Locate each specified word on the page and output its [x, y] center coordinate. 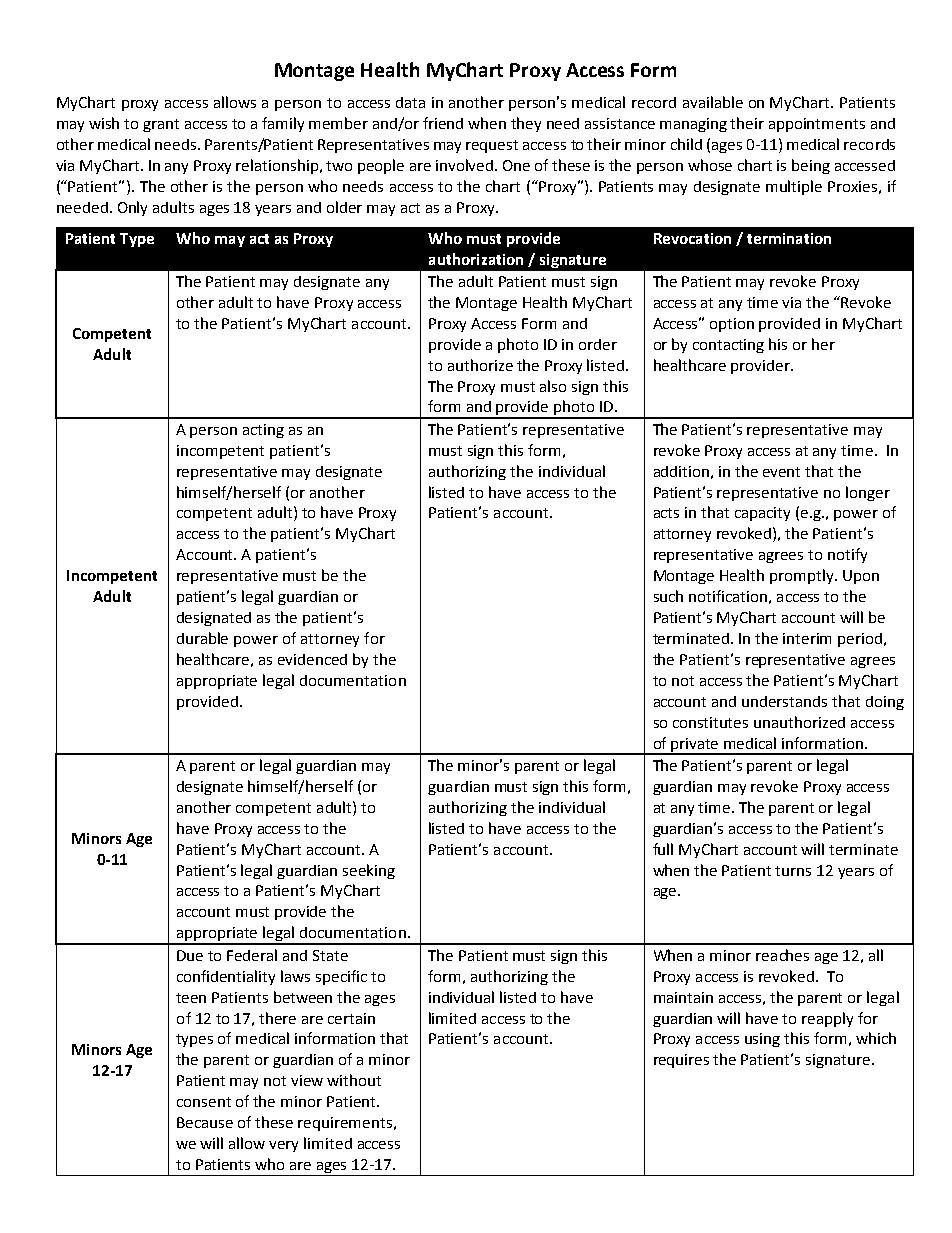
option [732, 325]
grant [161, 125]
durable [202, 638]
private [695, 746]
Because [205, 1122]
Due [190, 955]
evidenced [312, 659]
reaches [782, 955]
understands [784, 701]
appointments [817, 125]
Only [132, 208]
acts [666, 513]
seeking [369, 871]
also [553, 386]
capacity [762, 514]
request [492, 146]
